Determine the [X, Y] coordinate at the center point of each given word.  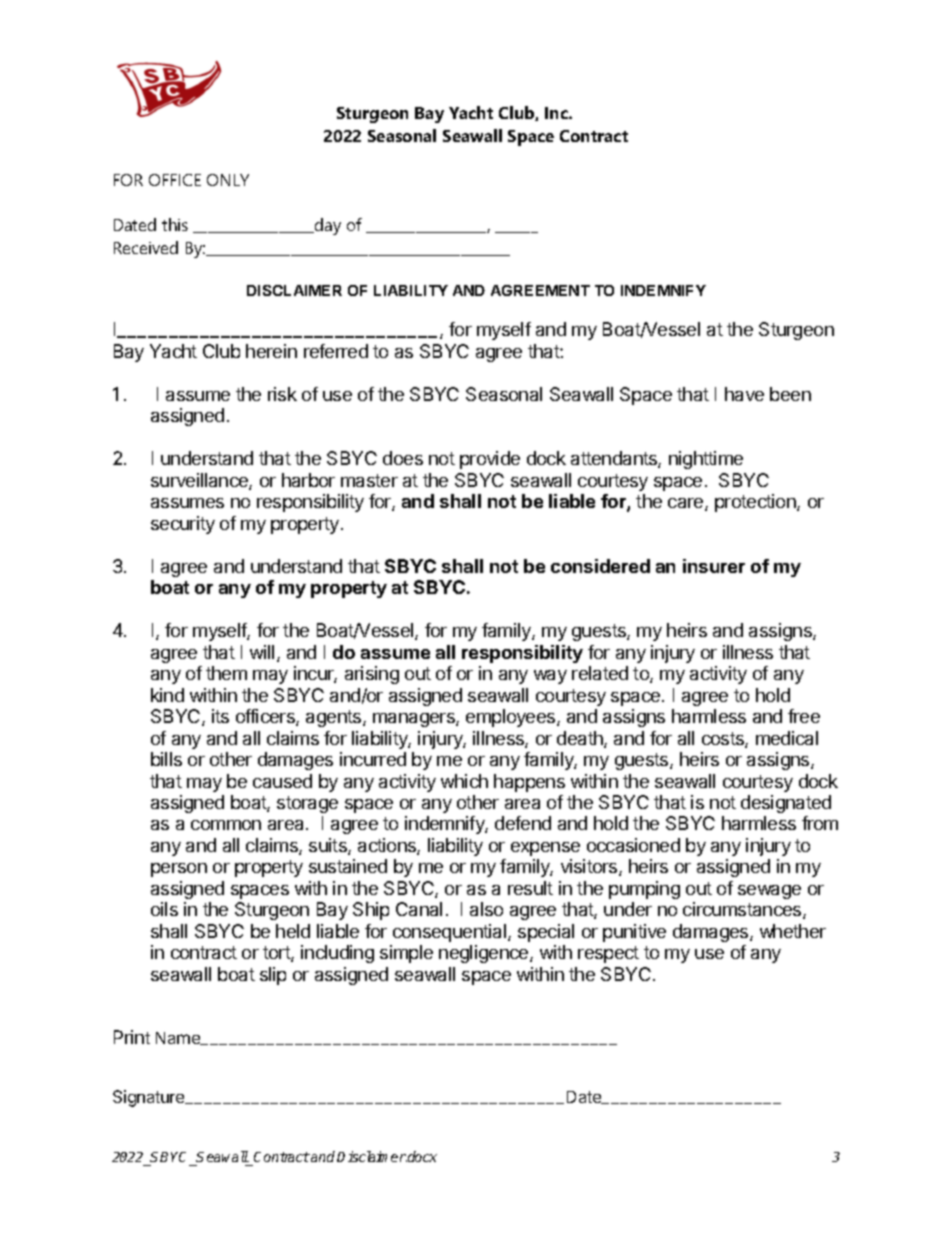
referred [336, 351]
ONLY [228, 180]
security [183, 525]
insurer [714, 566]
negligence [485, 954]
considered [600, 566]
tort [277, 954]
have [744, 394]
